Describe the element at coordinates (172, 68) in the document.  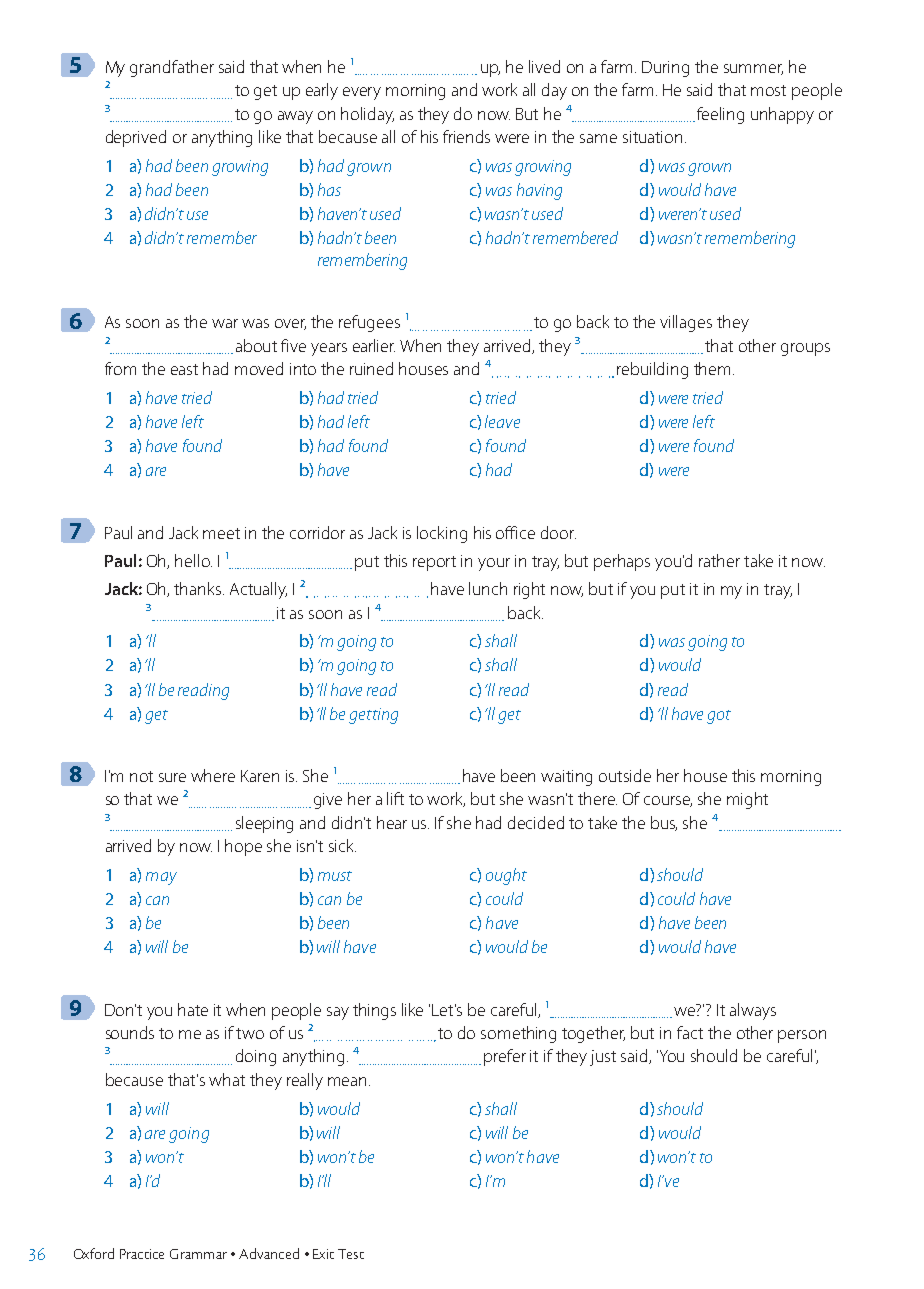
I see `grandfather` at that location.
